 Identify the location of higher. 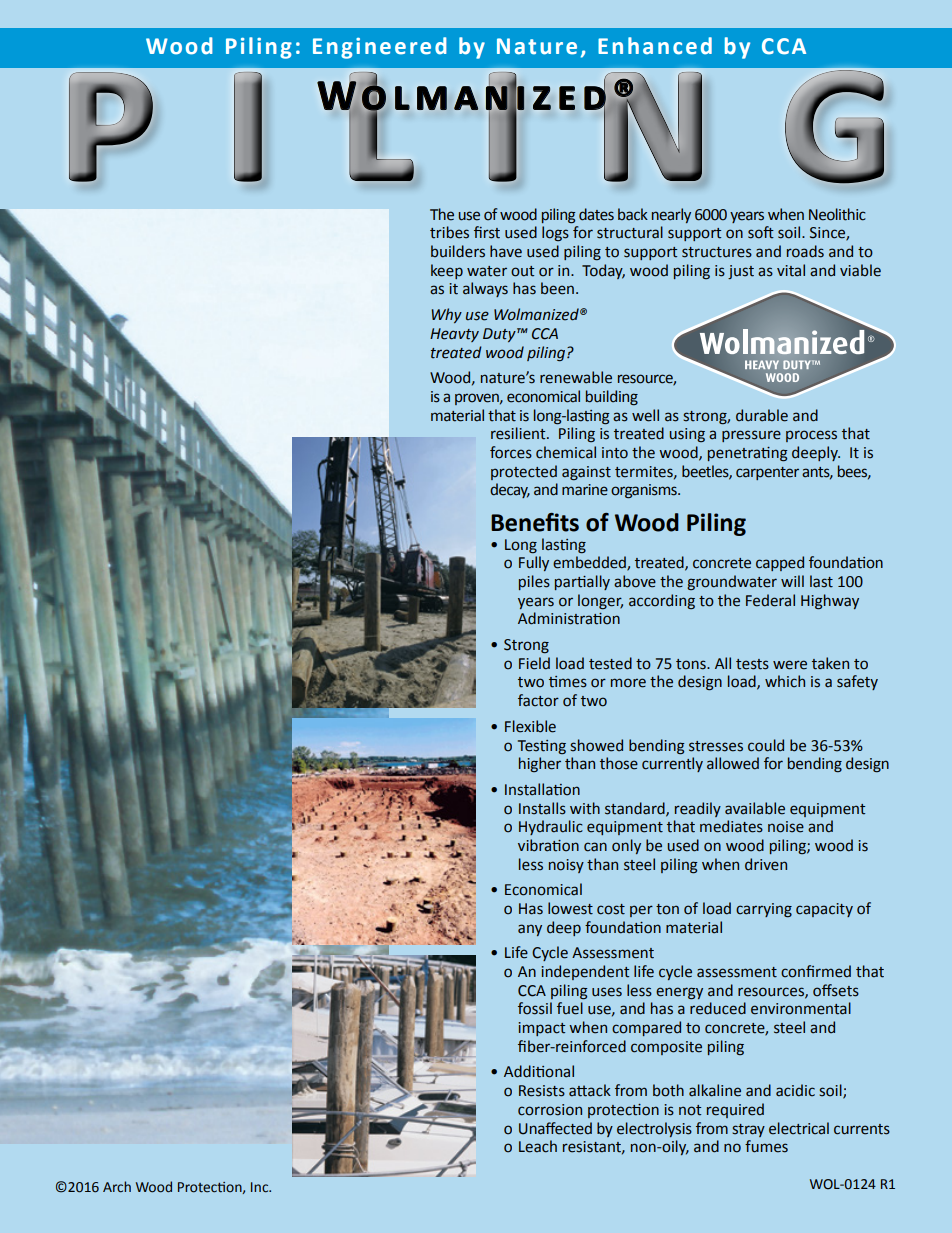
(540, 764).
